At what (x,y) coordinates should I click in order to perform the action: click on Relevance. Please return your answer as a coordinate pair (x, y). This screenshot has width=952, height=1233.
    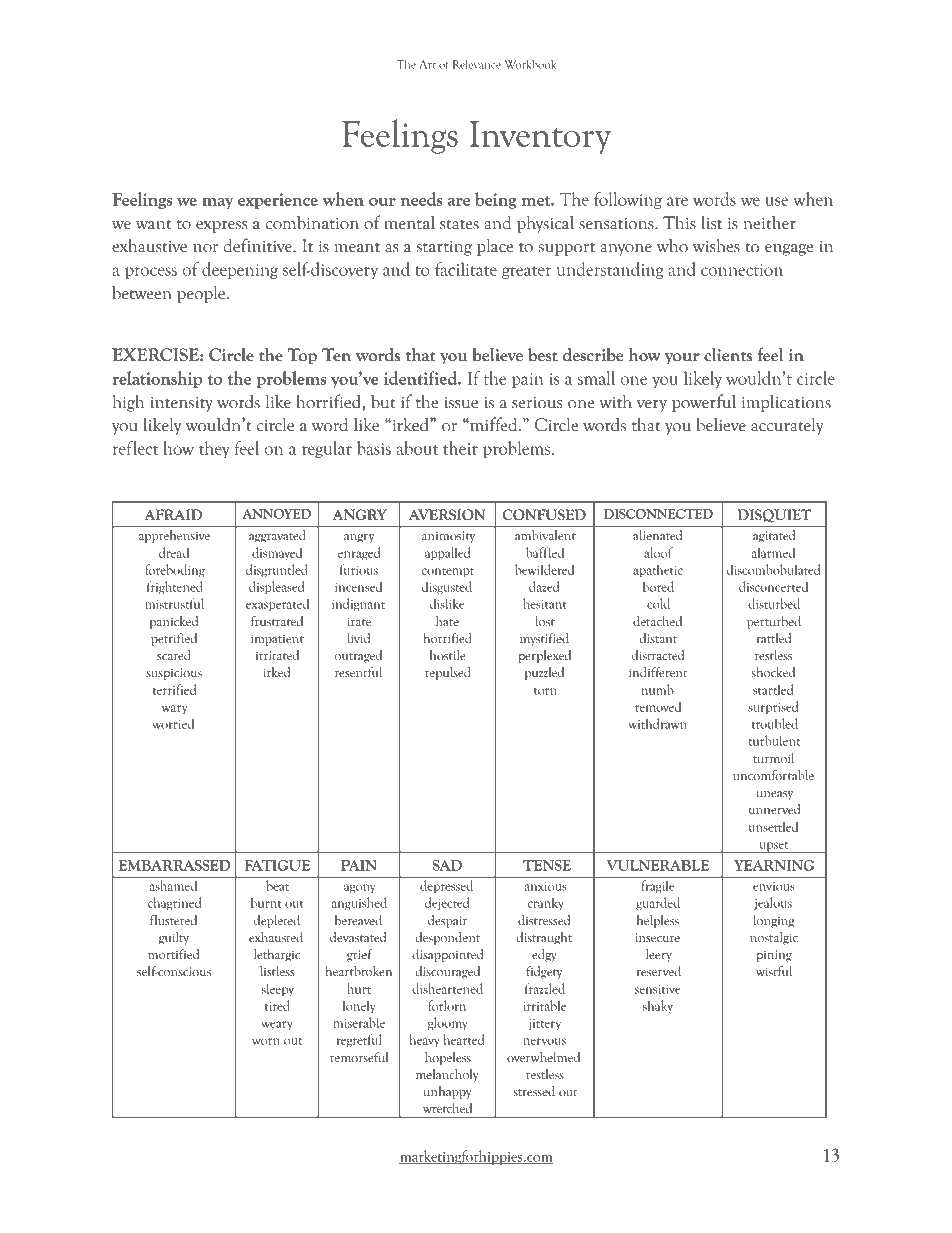
    Looking at the image, I should click on (477, 64).
